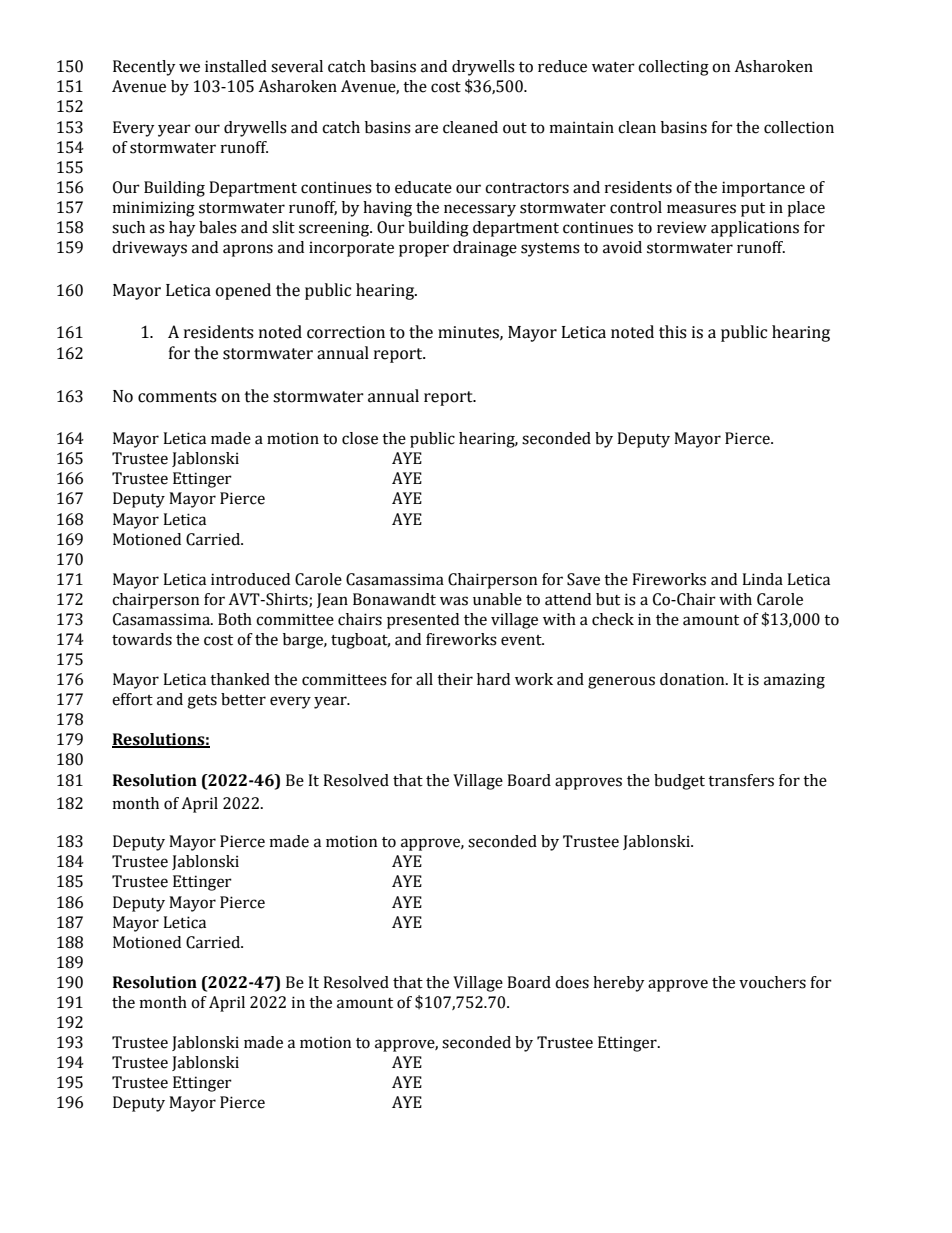 Image resolution: width=952 pixels, height=1233 pixels. What do you see at coordinates (243, 291) in the screenshot?
I see `opened` at bounding box center [243, 291].
